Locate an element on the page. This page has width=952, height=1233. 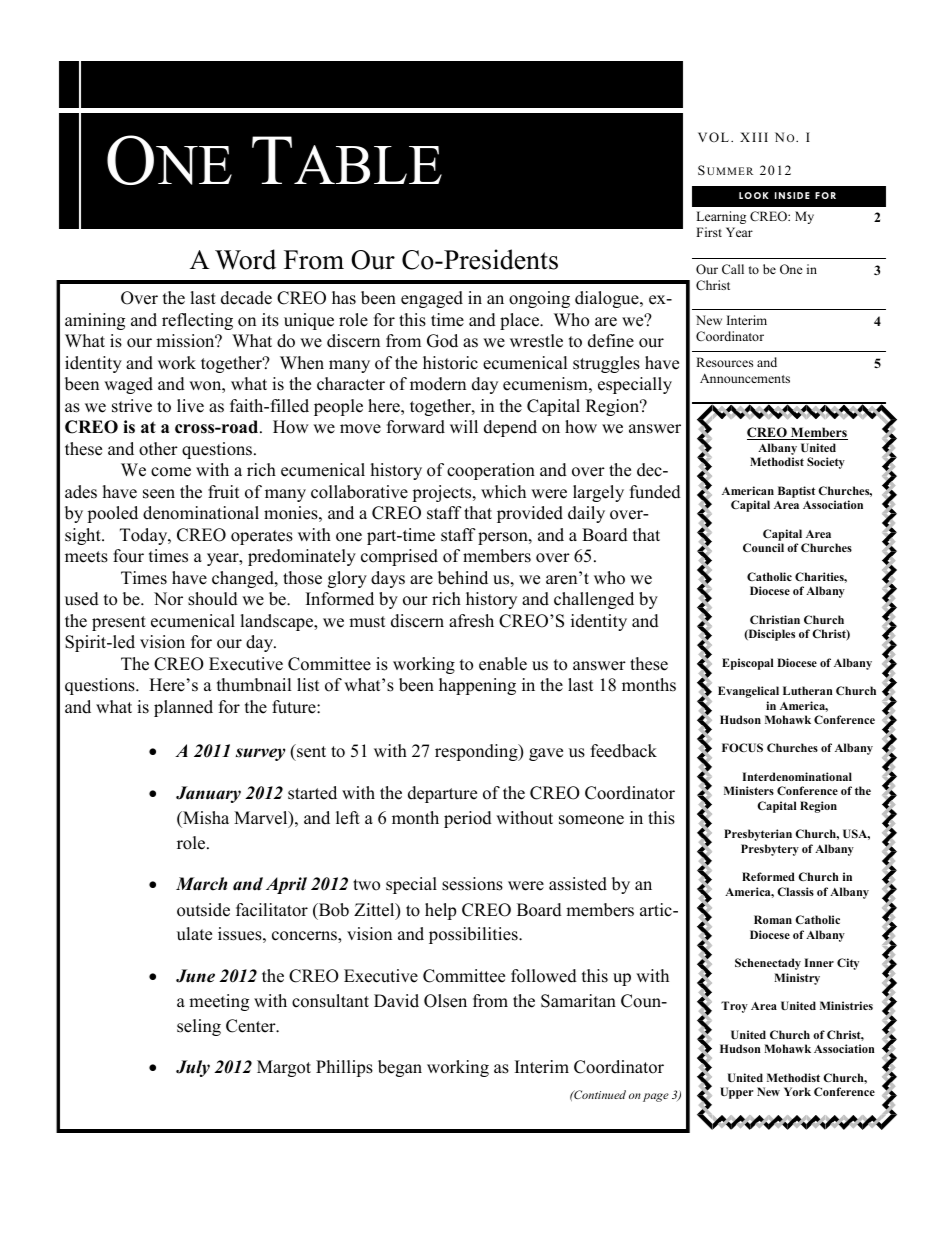
Roman is located at coordinates (773, 919).
